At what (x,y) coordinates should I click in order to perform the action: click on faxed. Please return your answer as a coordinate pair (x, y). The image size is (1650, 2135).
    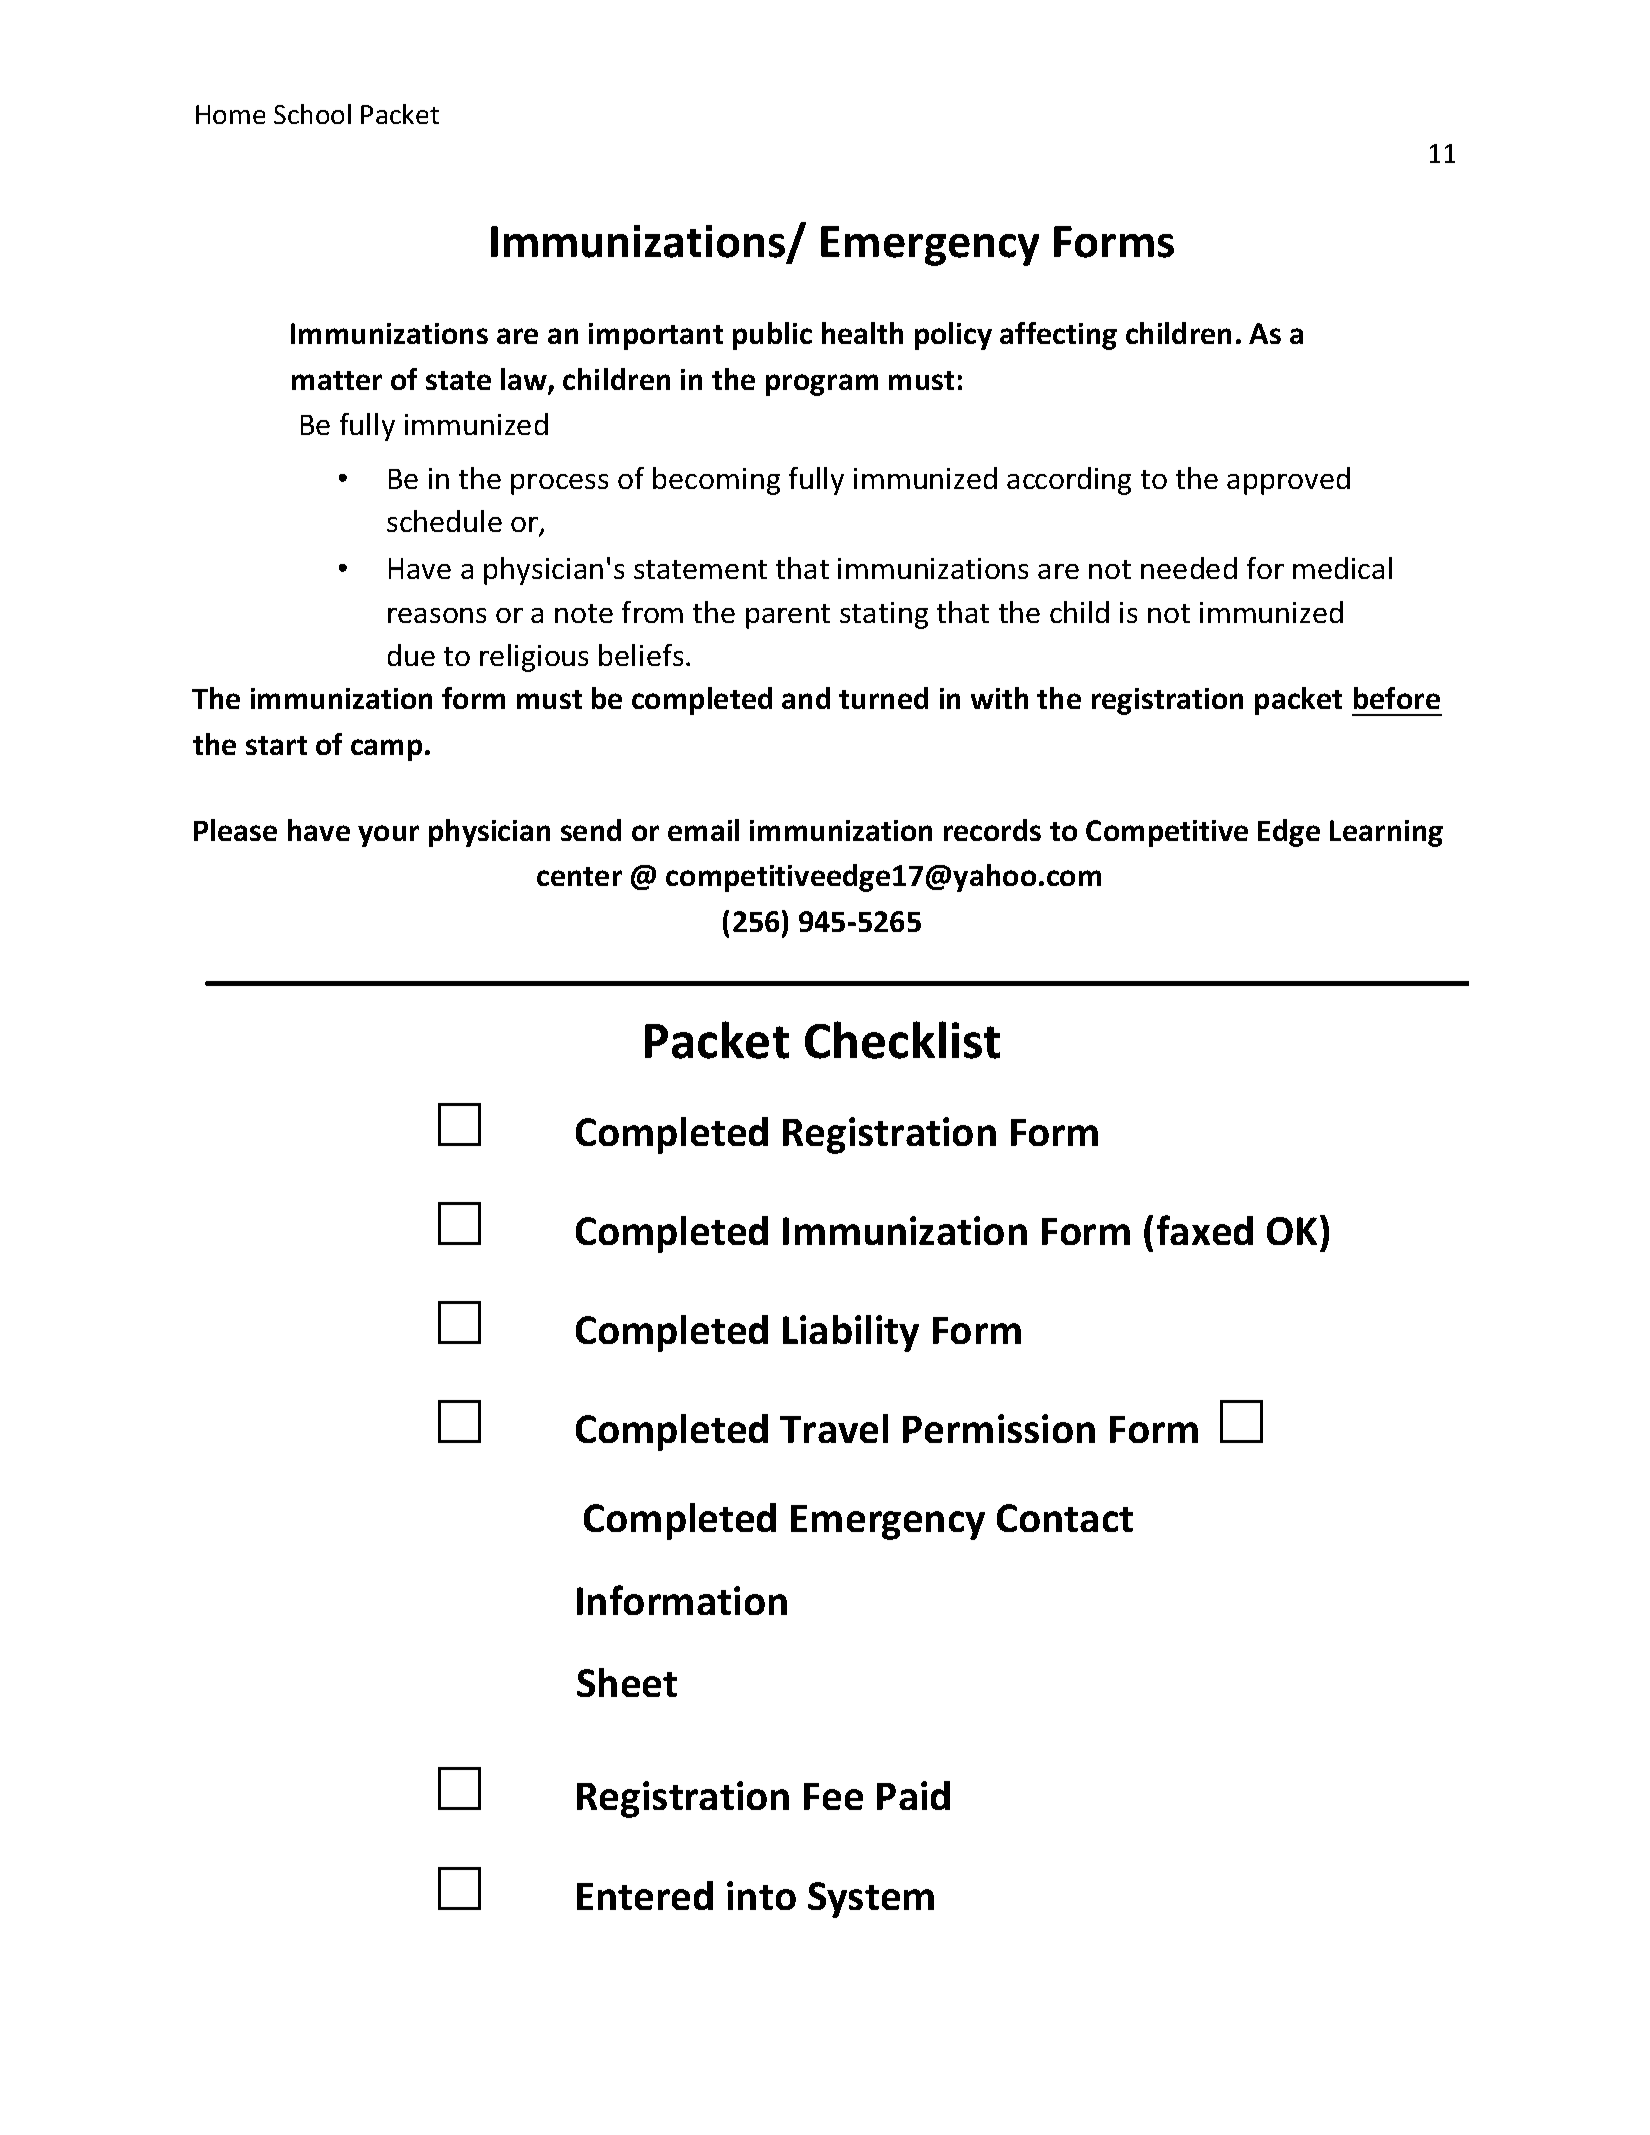
    Looking at the image, I should click on (1205, 1230).
